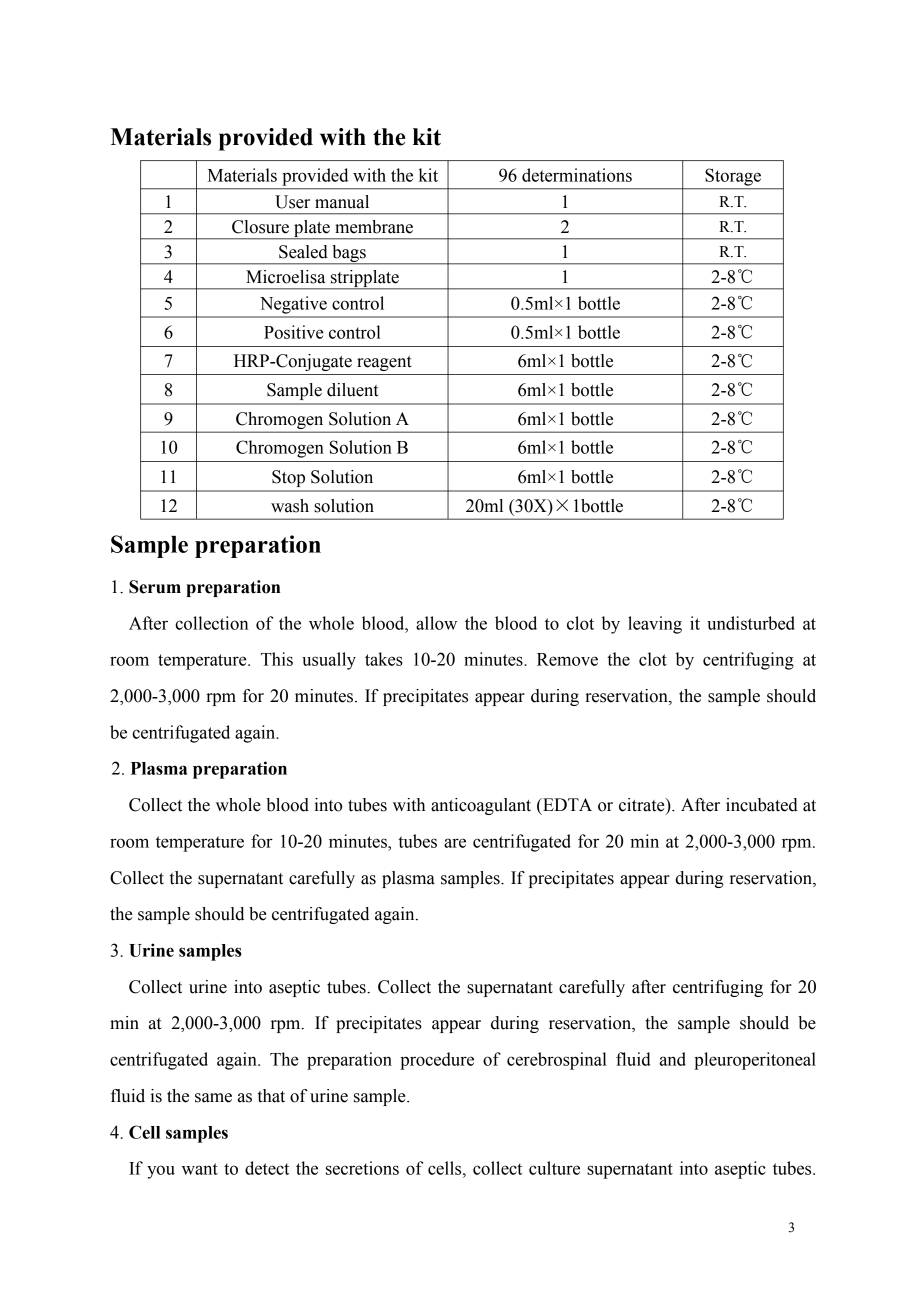 Image resolution: width=924 pixels, height=1308 pixels. I want to click on undisturbed, so click(751, 623).
